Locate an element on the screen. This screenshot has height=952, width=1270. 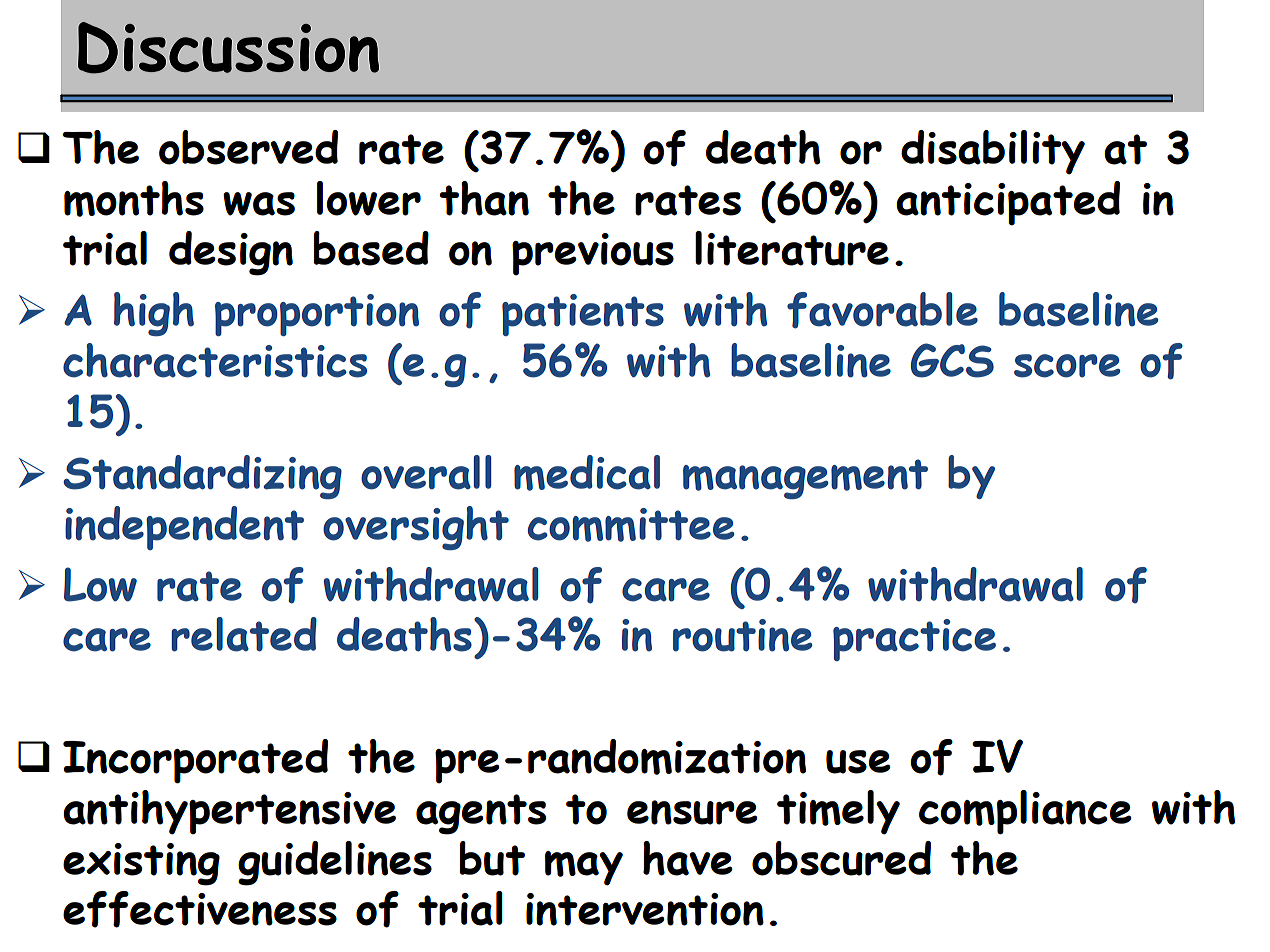
Standardizing is located at coordinates (202, 477).
